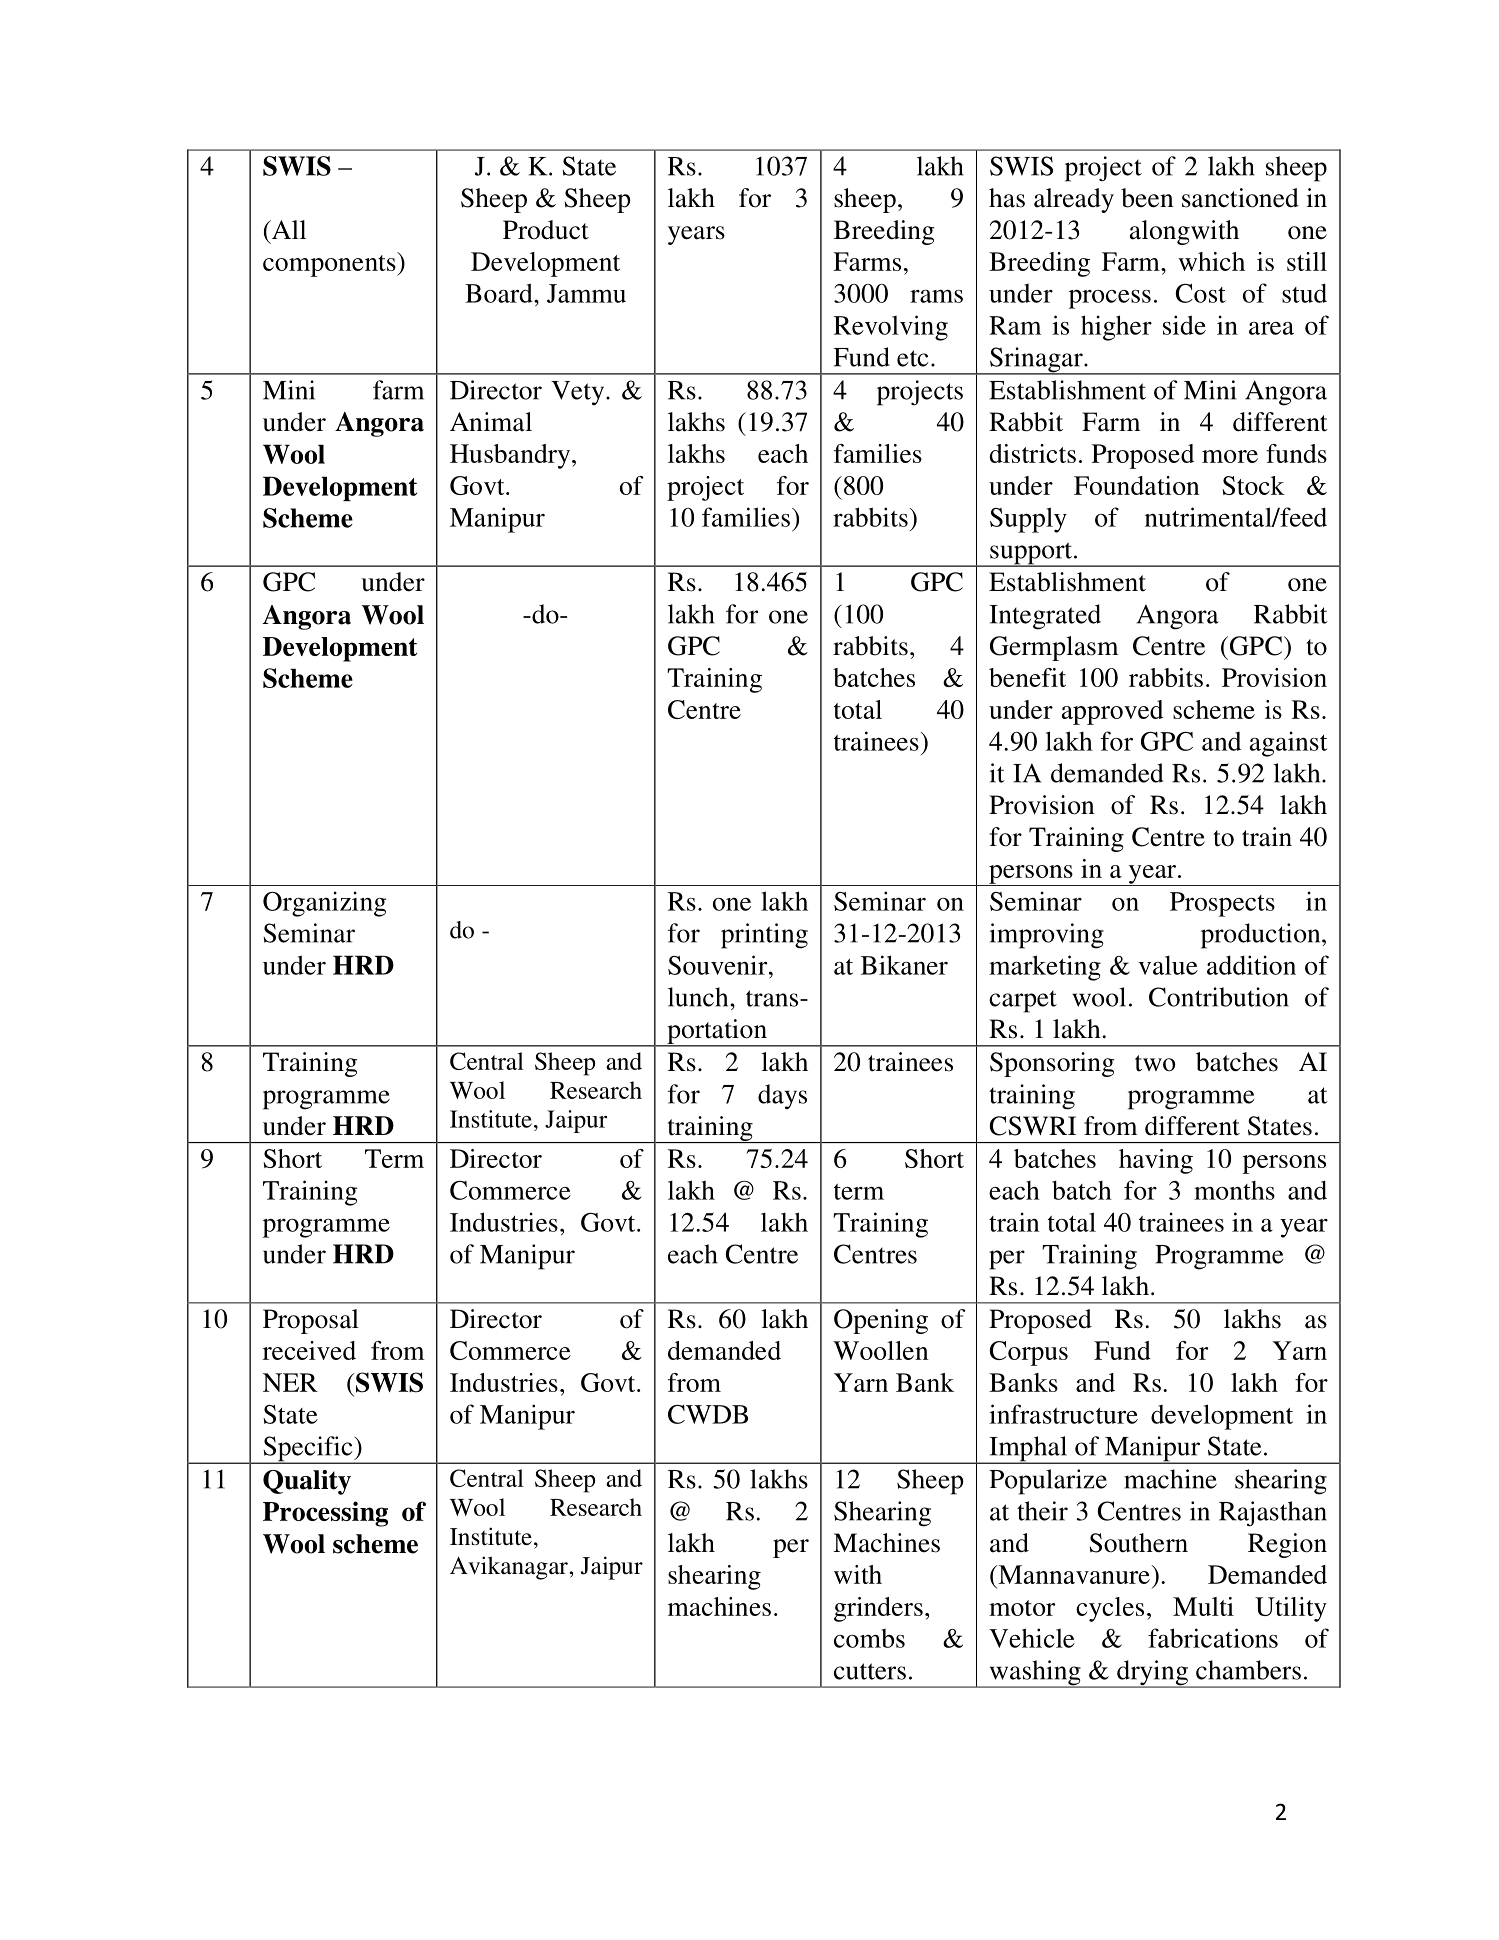 Image resolution: width=1499 pixels, height=1940 pixels. What do you see at coordinates (1168, 965) in the screenshot?
I see `value` at bounding box center [1168, 965].
